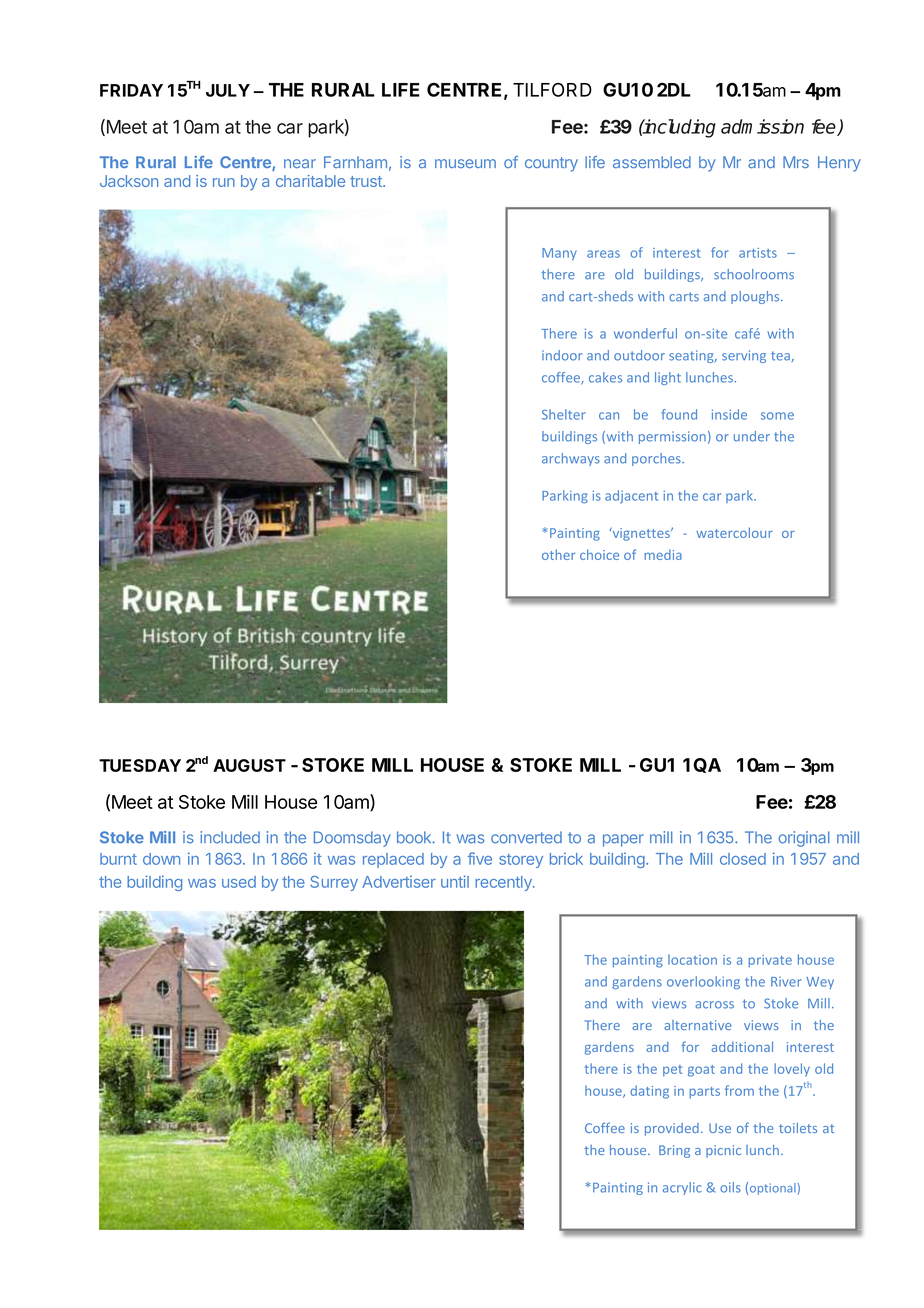 Image resolution: width=924 pixels, height=1308 pixels. Describe the element at coordinates (239, 882) in the image. I see `used` at that location.
